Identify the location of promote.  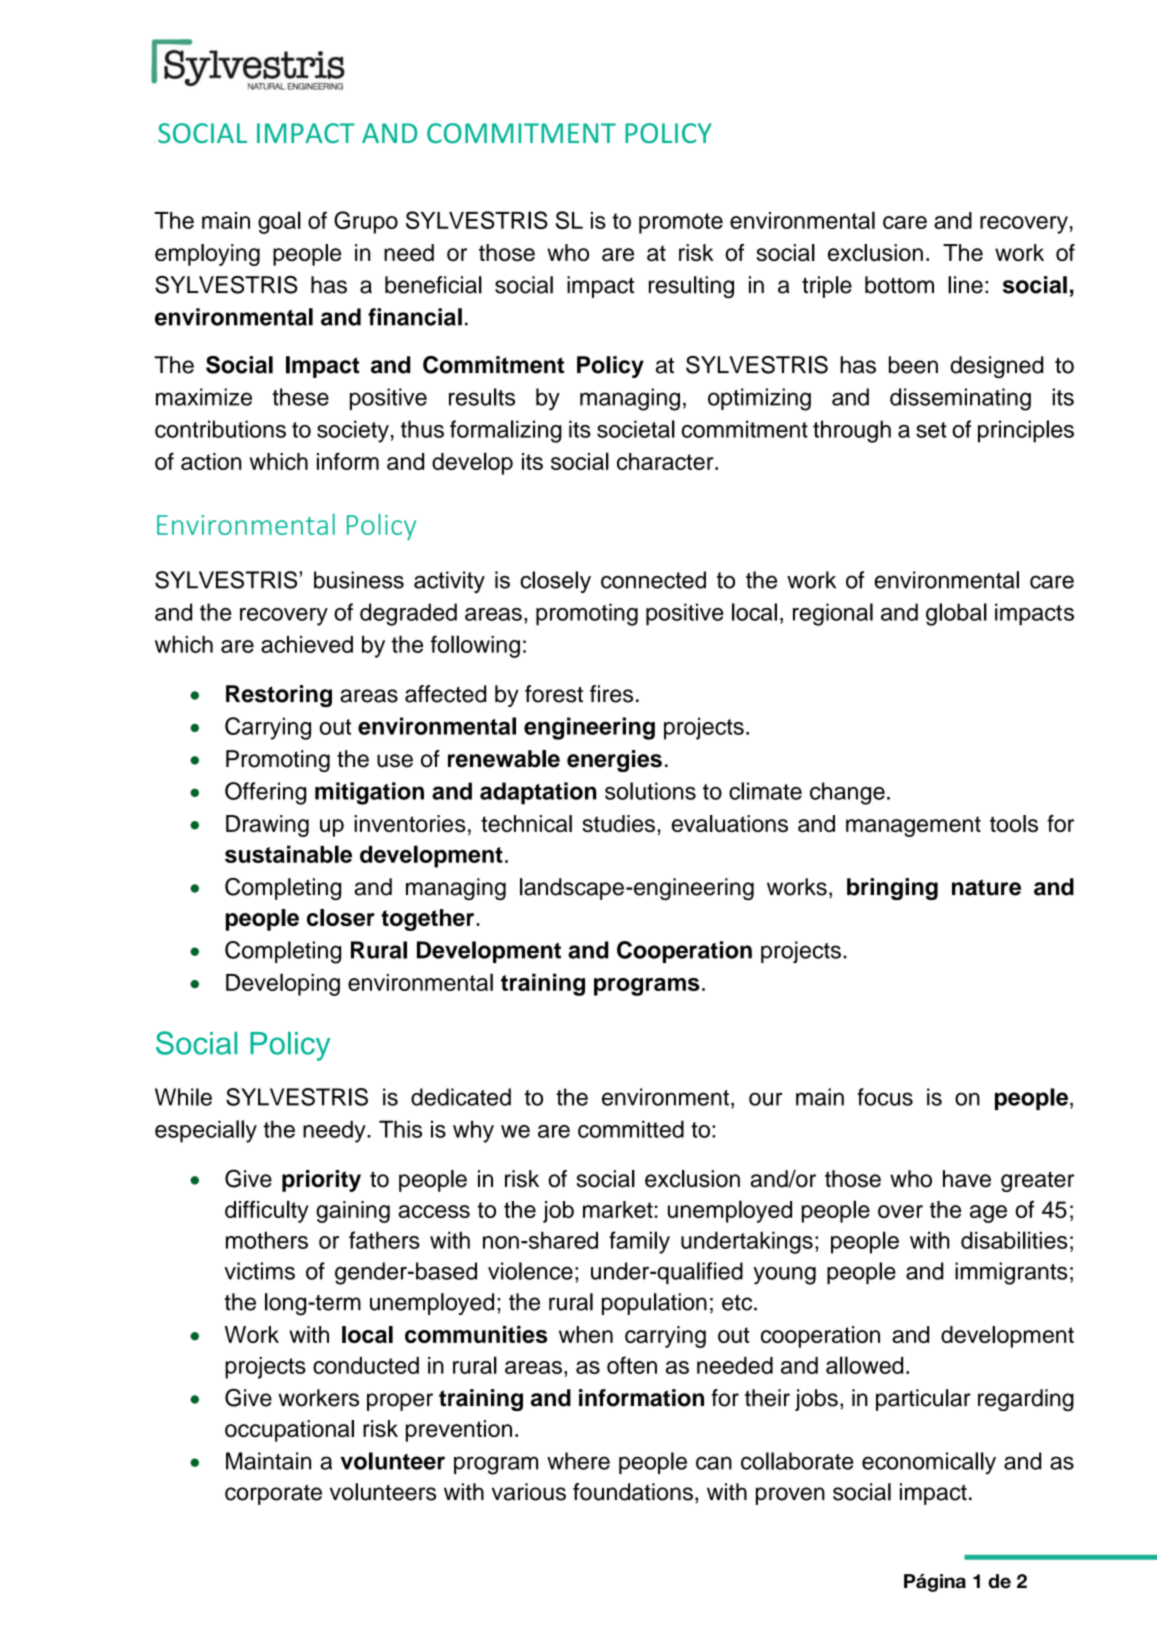
(681, 223).
